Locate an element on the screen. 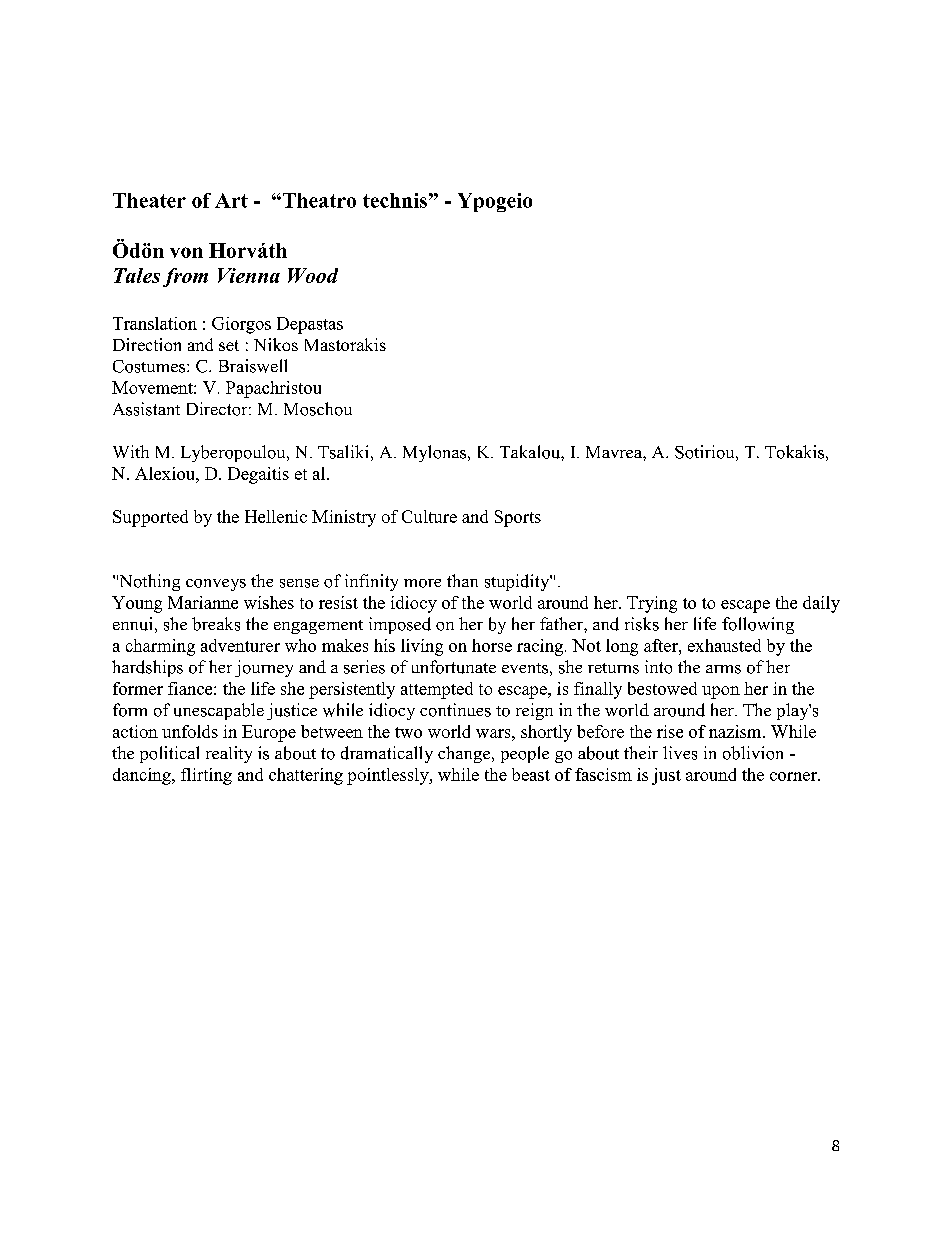 The width and height of the screenshot is (952, 1233). exhausted is located at coordinates (724, 645).
